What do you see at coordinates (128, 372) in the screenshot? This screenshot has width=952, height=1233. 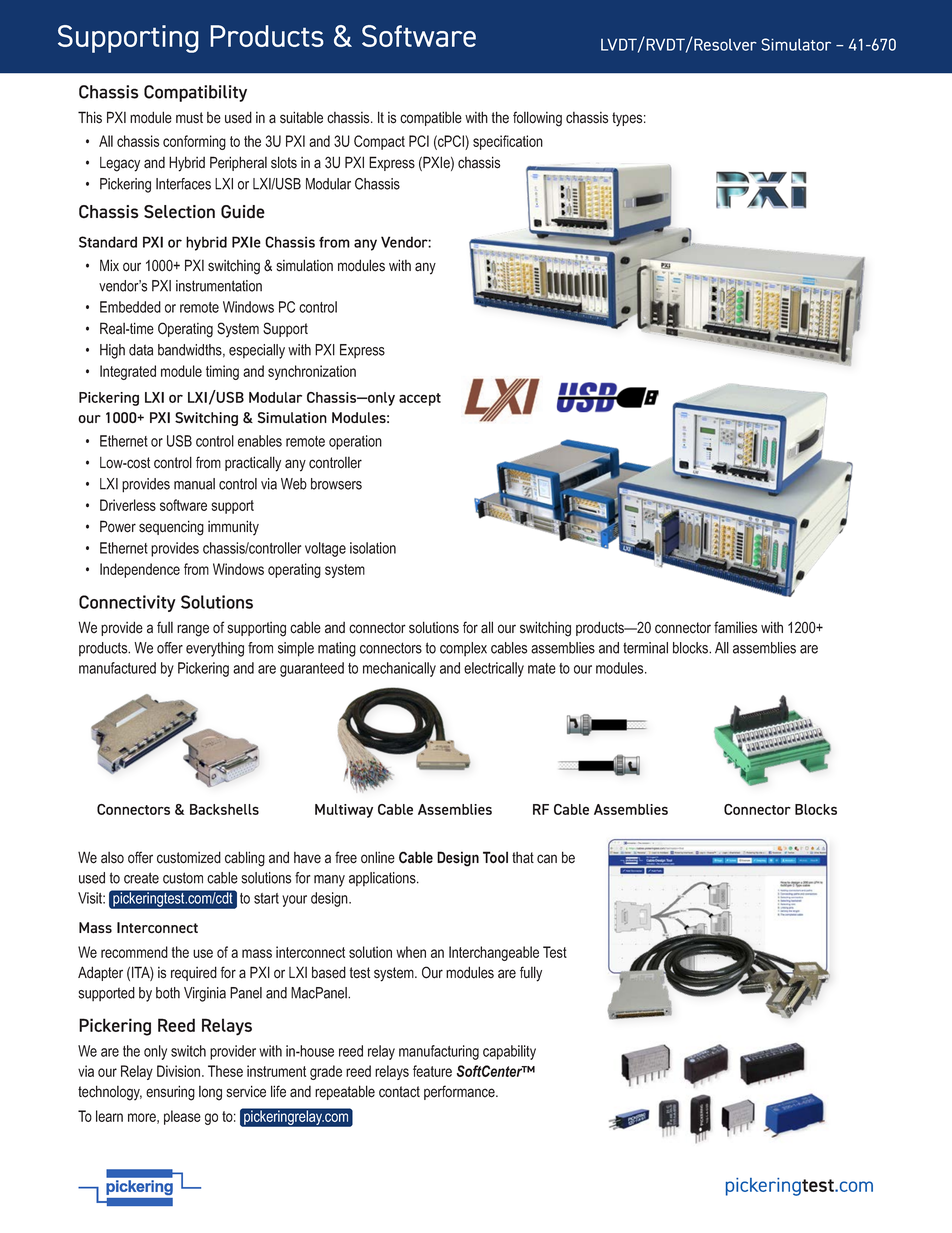 I see `Integrated` at bounding box center [128, 372].
